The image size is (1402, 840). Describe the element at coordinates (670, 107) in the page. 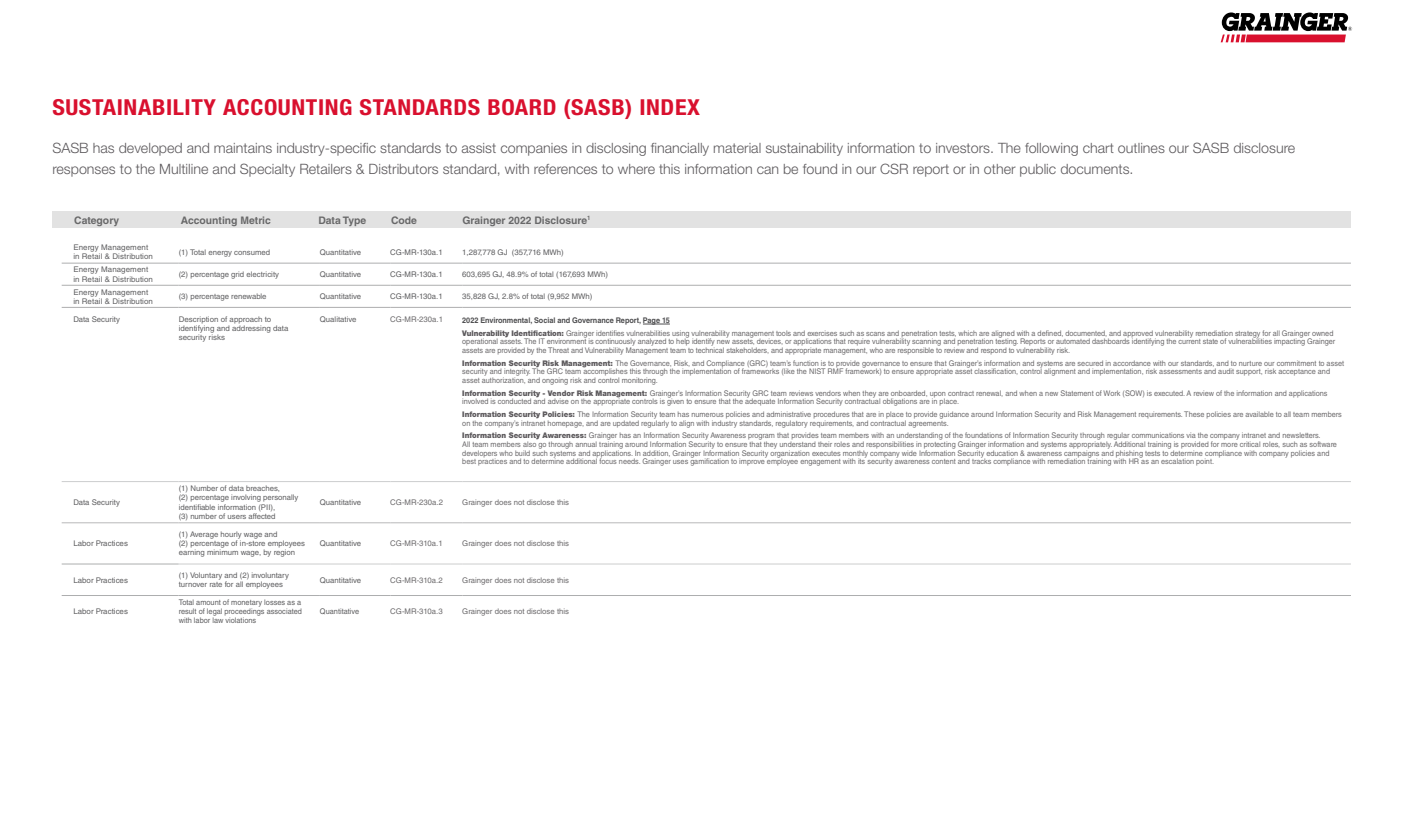

I see `INDEX` at that location.
